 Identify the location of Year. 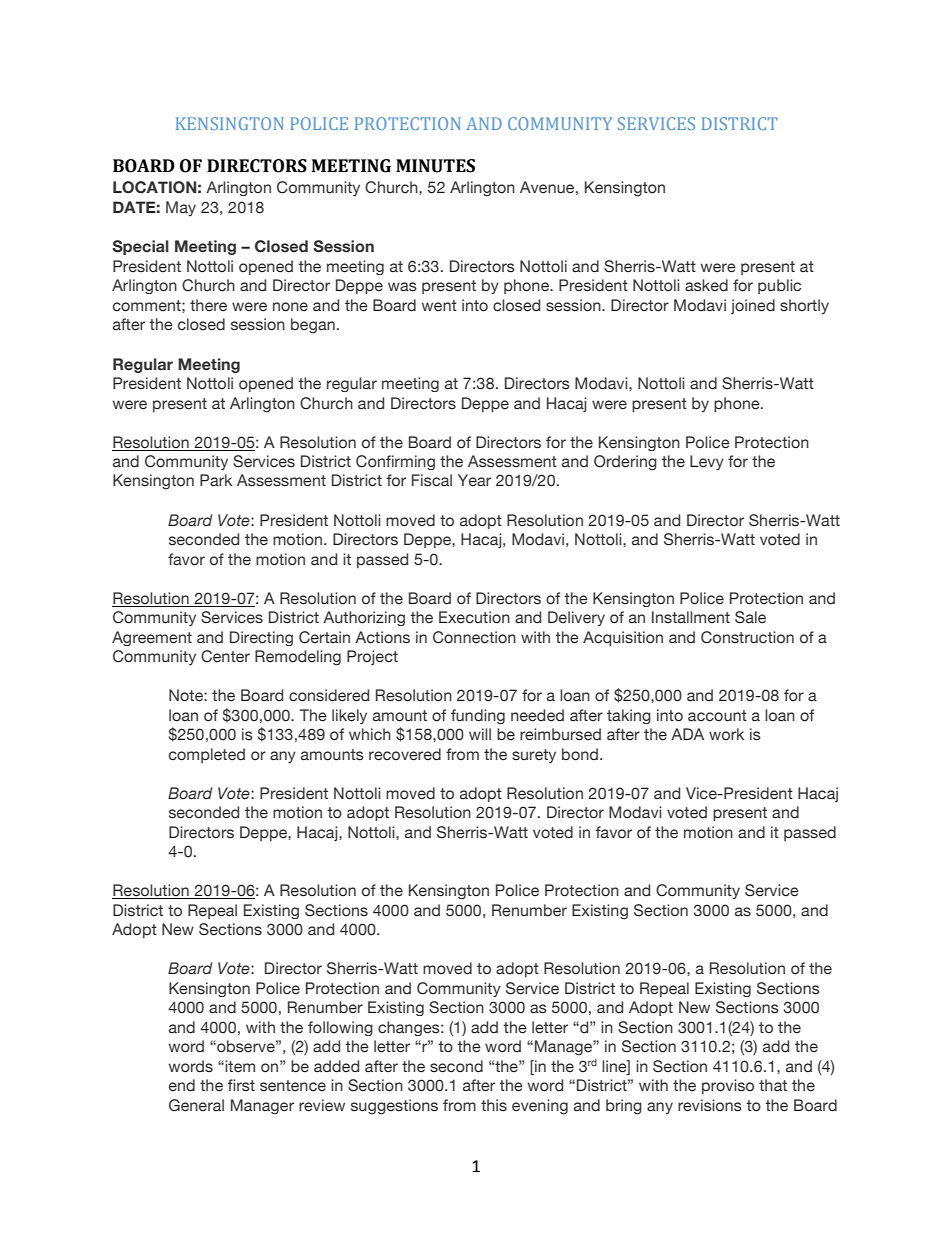
(474, 480).
